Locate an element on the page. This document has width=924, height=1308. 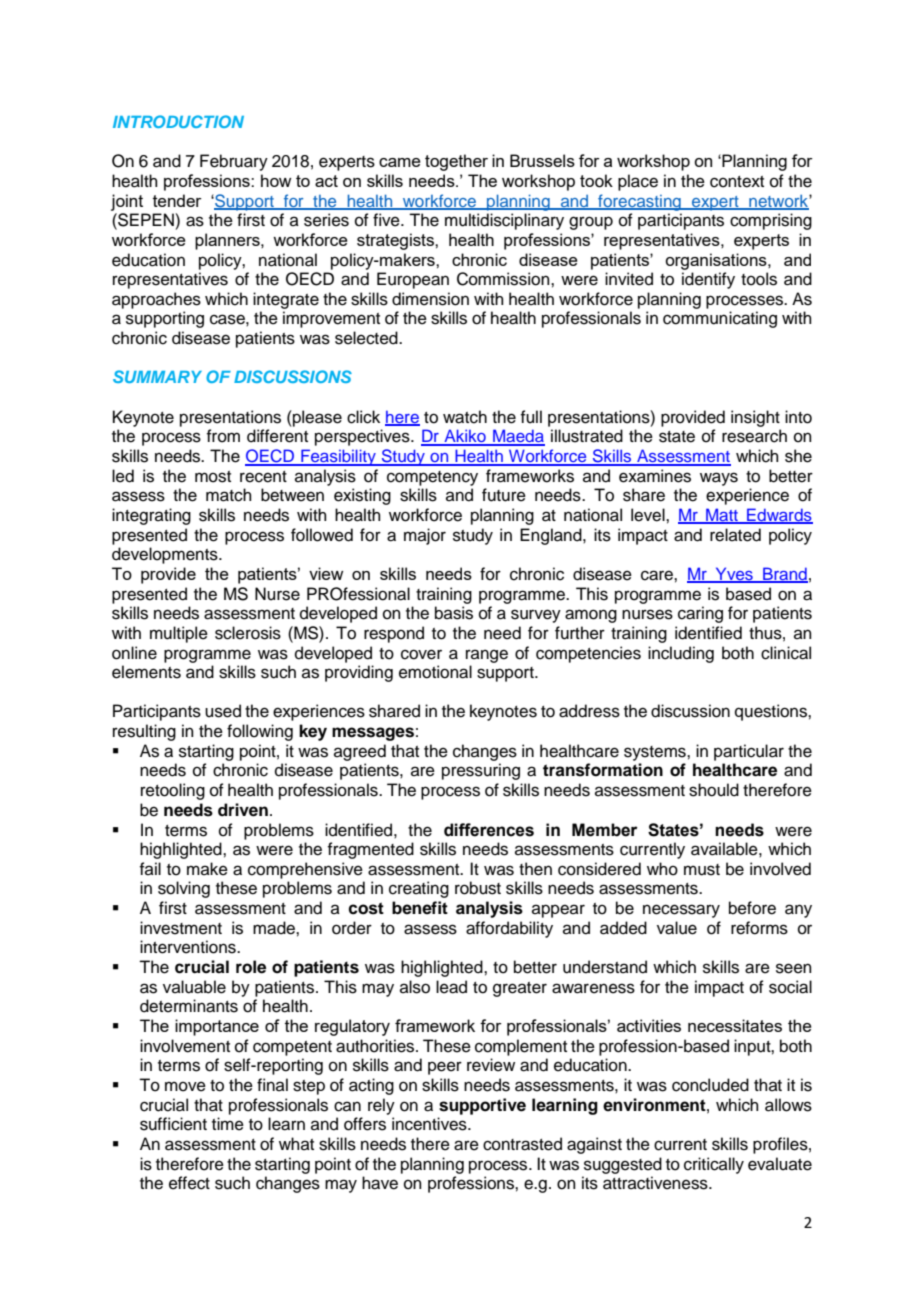
competency is located at coordinates (432, 478).
